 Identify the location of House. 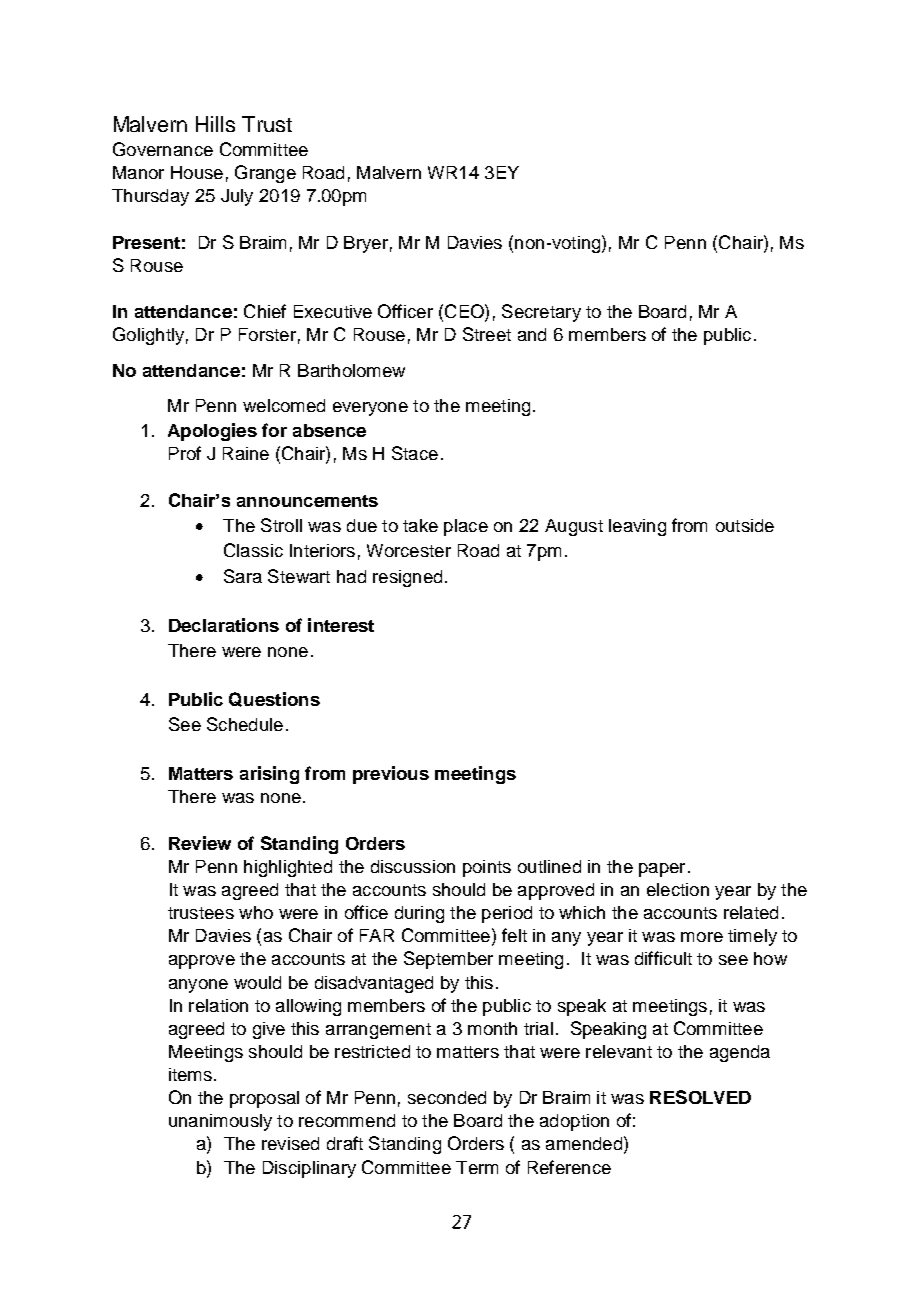
(197, 172).
